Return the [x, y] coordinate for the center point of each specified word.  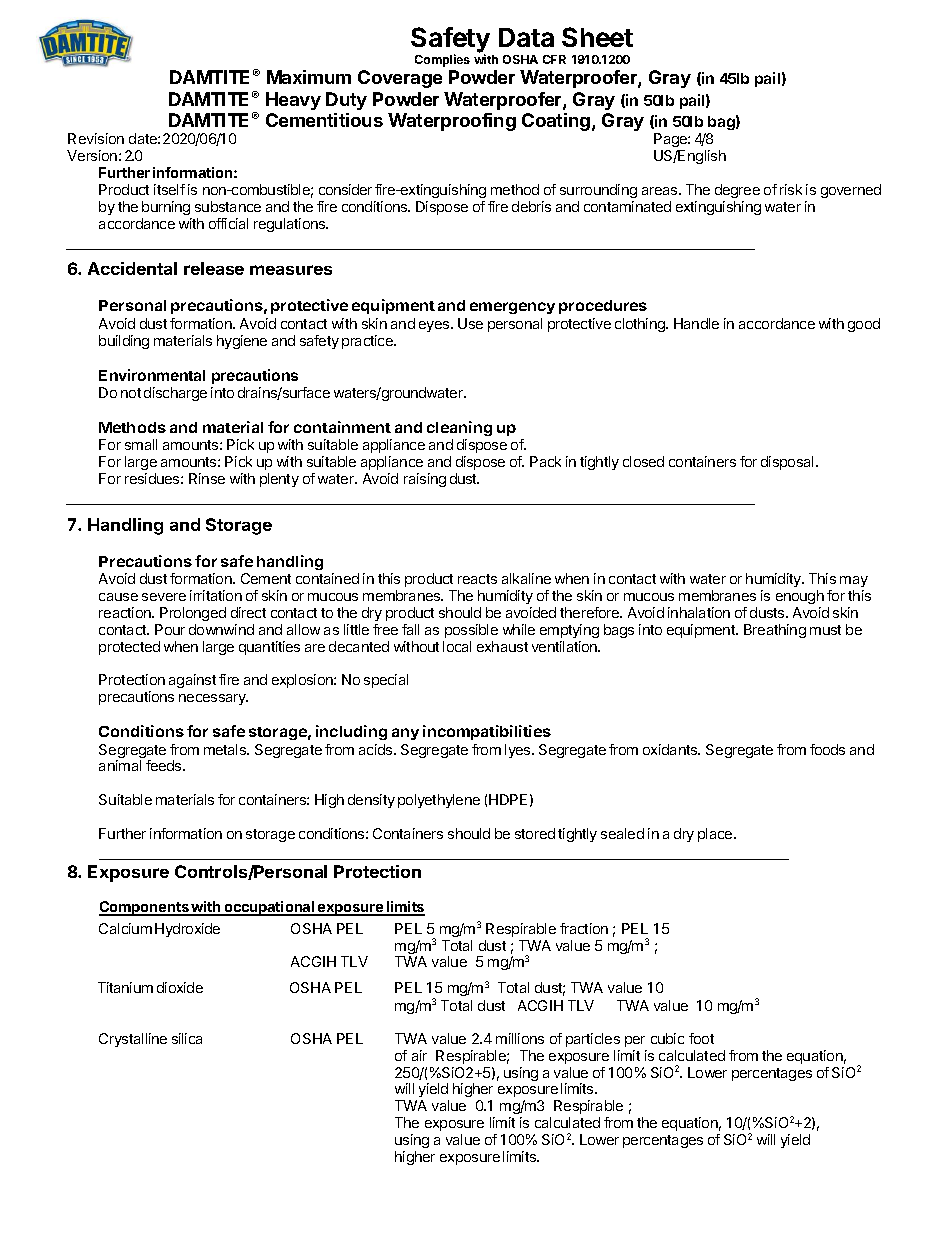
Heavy [293, 101]
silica [187, 1038]
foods [827, 749]
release [214, 268]
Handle [696, 323]
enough [800, 597]
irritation [216, 595]
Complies [442, 60]
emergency [512, 308]
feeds [165, 765]
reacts [477, 579]
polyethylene [439, 801]
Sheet [597, 37]
